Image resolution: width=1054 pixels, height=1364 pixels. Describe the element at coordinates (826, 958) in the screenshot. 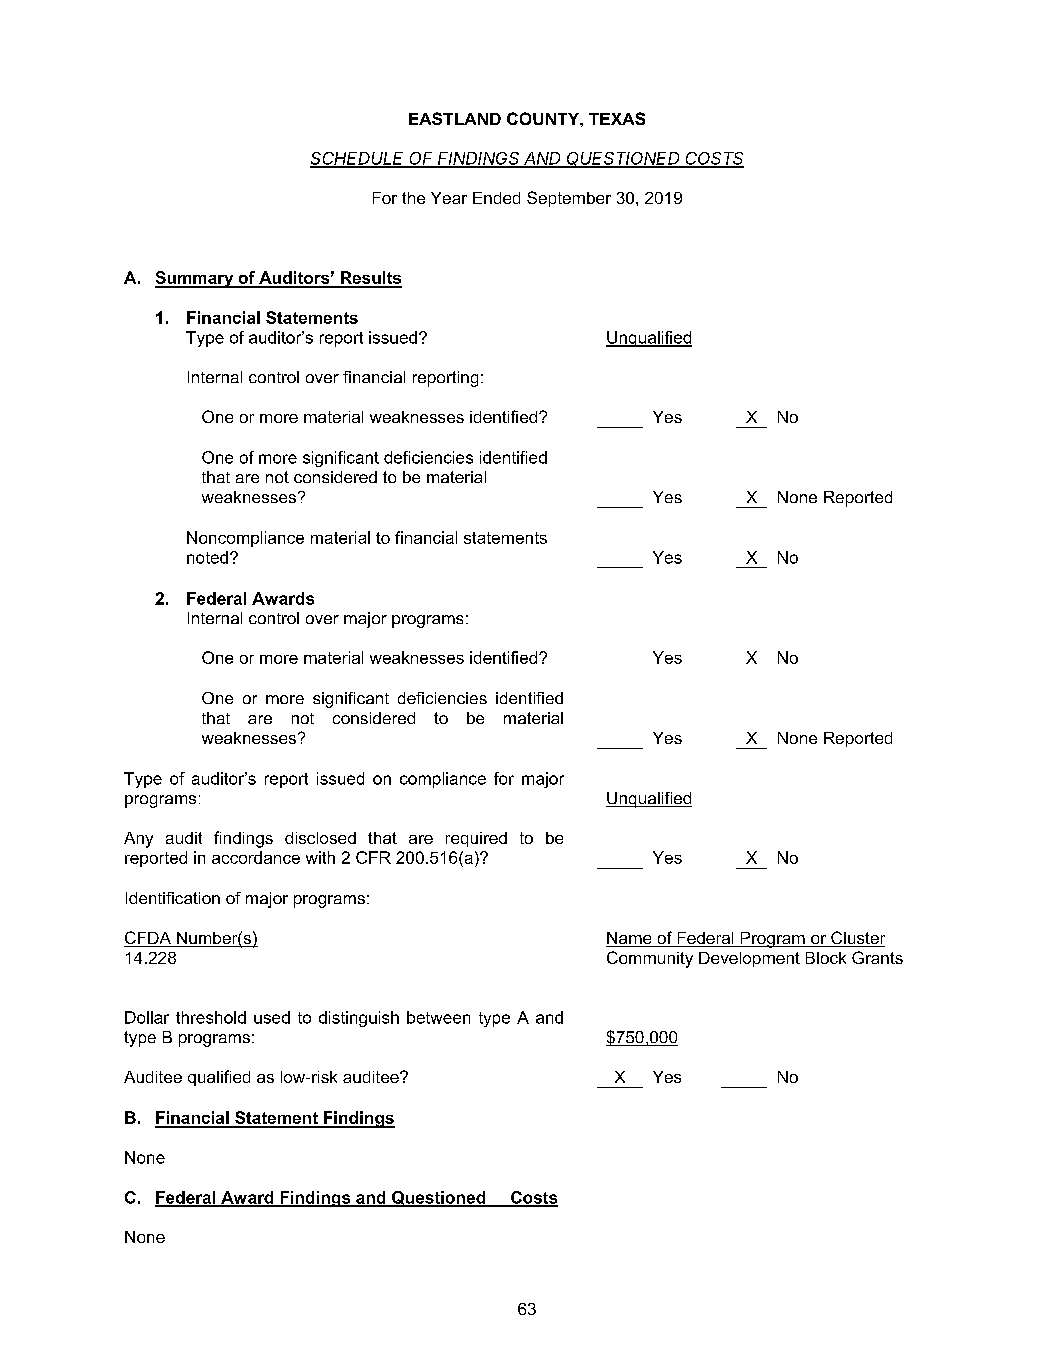

I see `Block` at that location.
